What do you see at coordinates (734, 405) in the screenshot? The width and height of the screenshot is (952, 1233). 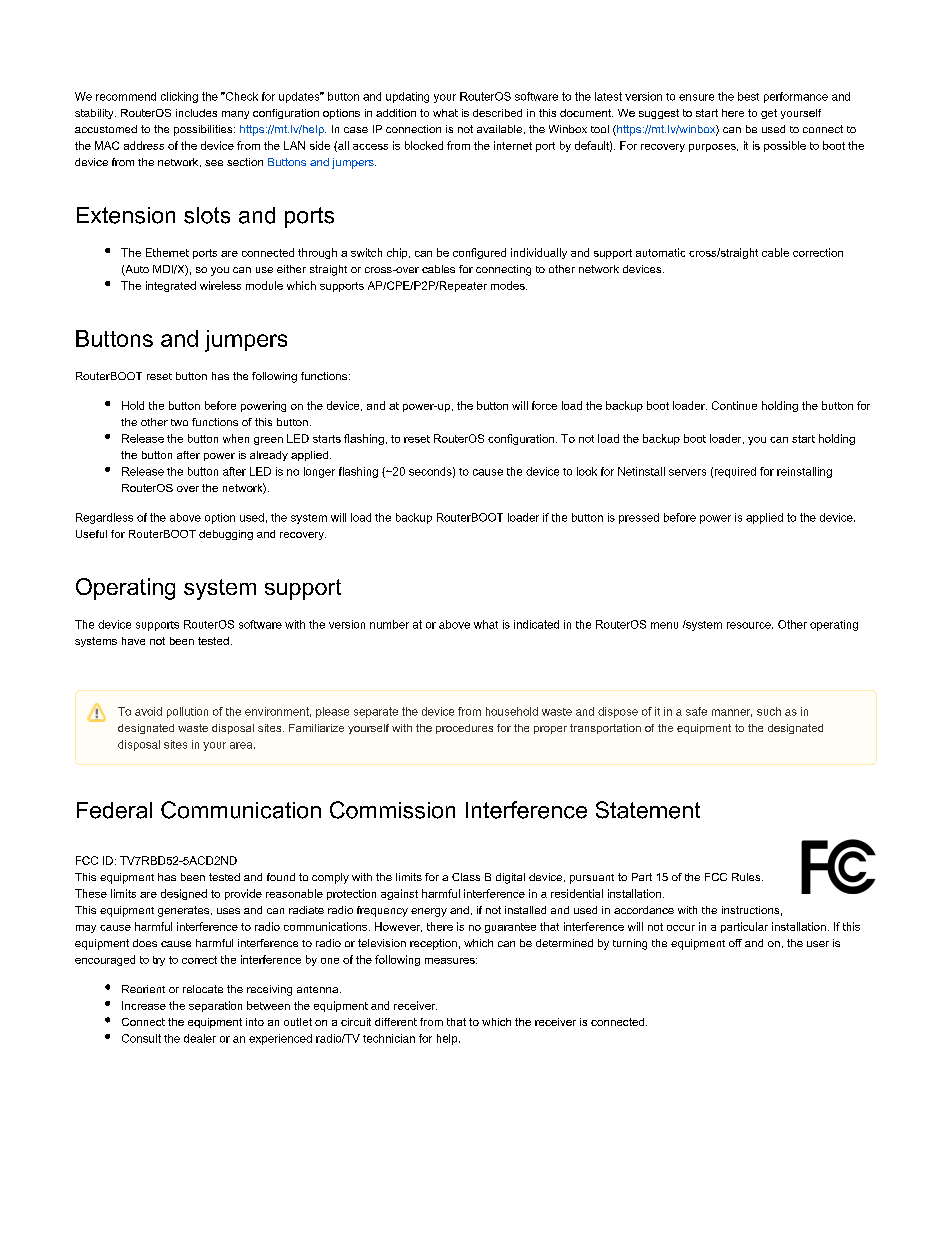 I see `Continue` at bounding box center [734, 405].
